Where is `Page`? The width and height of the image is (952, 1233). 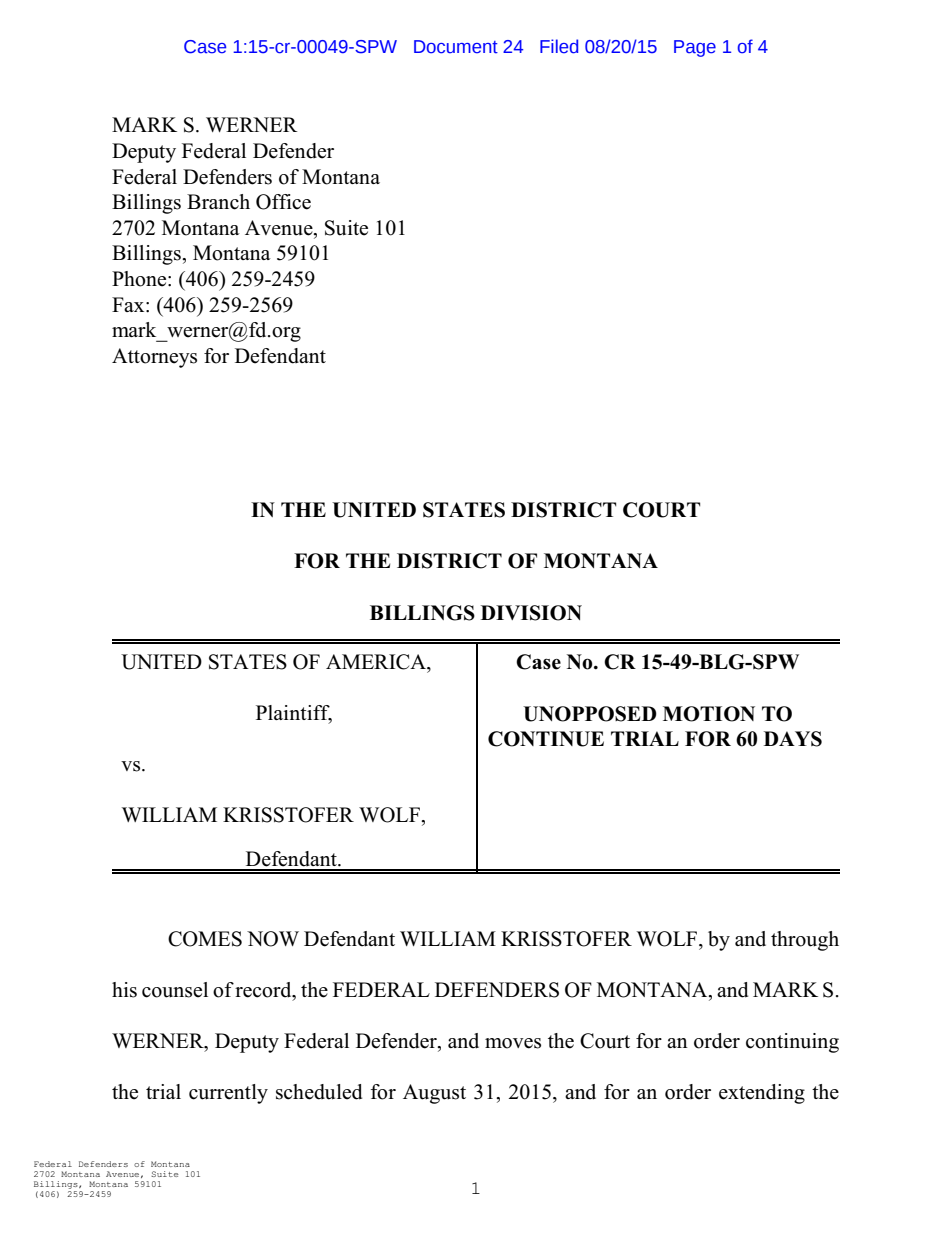 Page is located at coordinates (695, 48).
